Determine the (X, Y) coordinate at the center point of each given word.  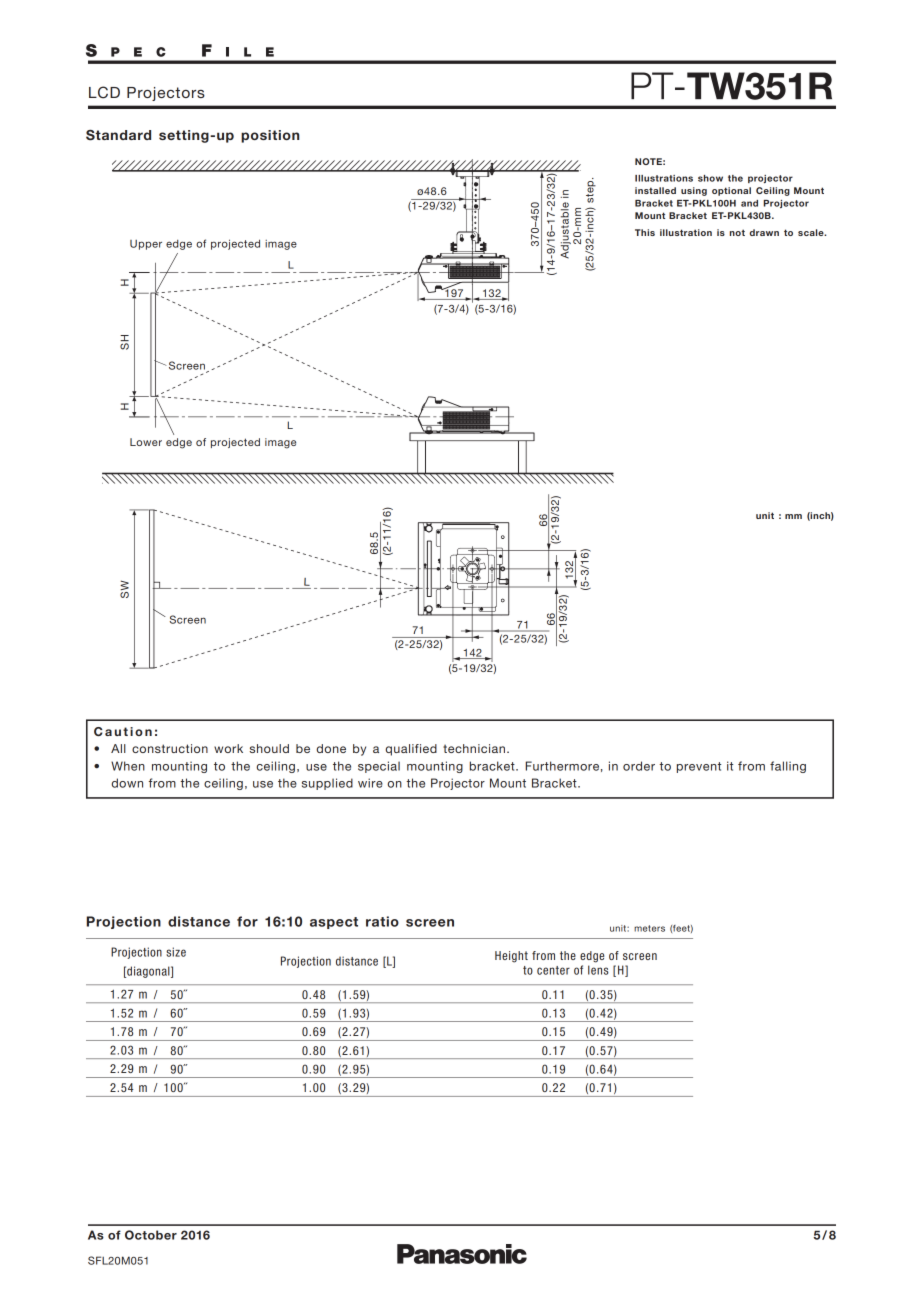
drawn (764, 232)
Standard (118, 135)
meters (649, 928)
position (270, 136)
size (176, 952)
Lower (146, 442)
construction (170, 748)
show (710, 178)
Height (511, 957)
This (645, 232)
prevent (699, 767)
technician (474, 748)
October (151, 1235)
